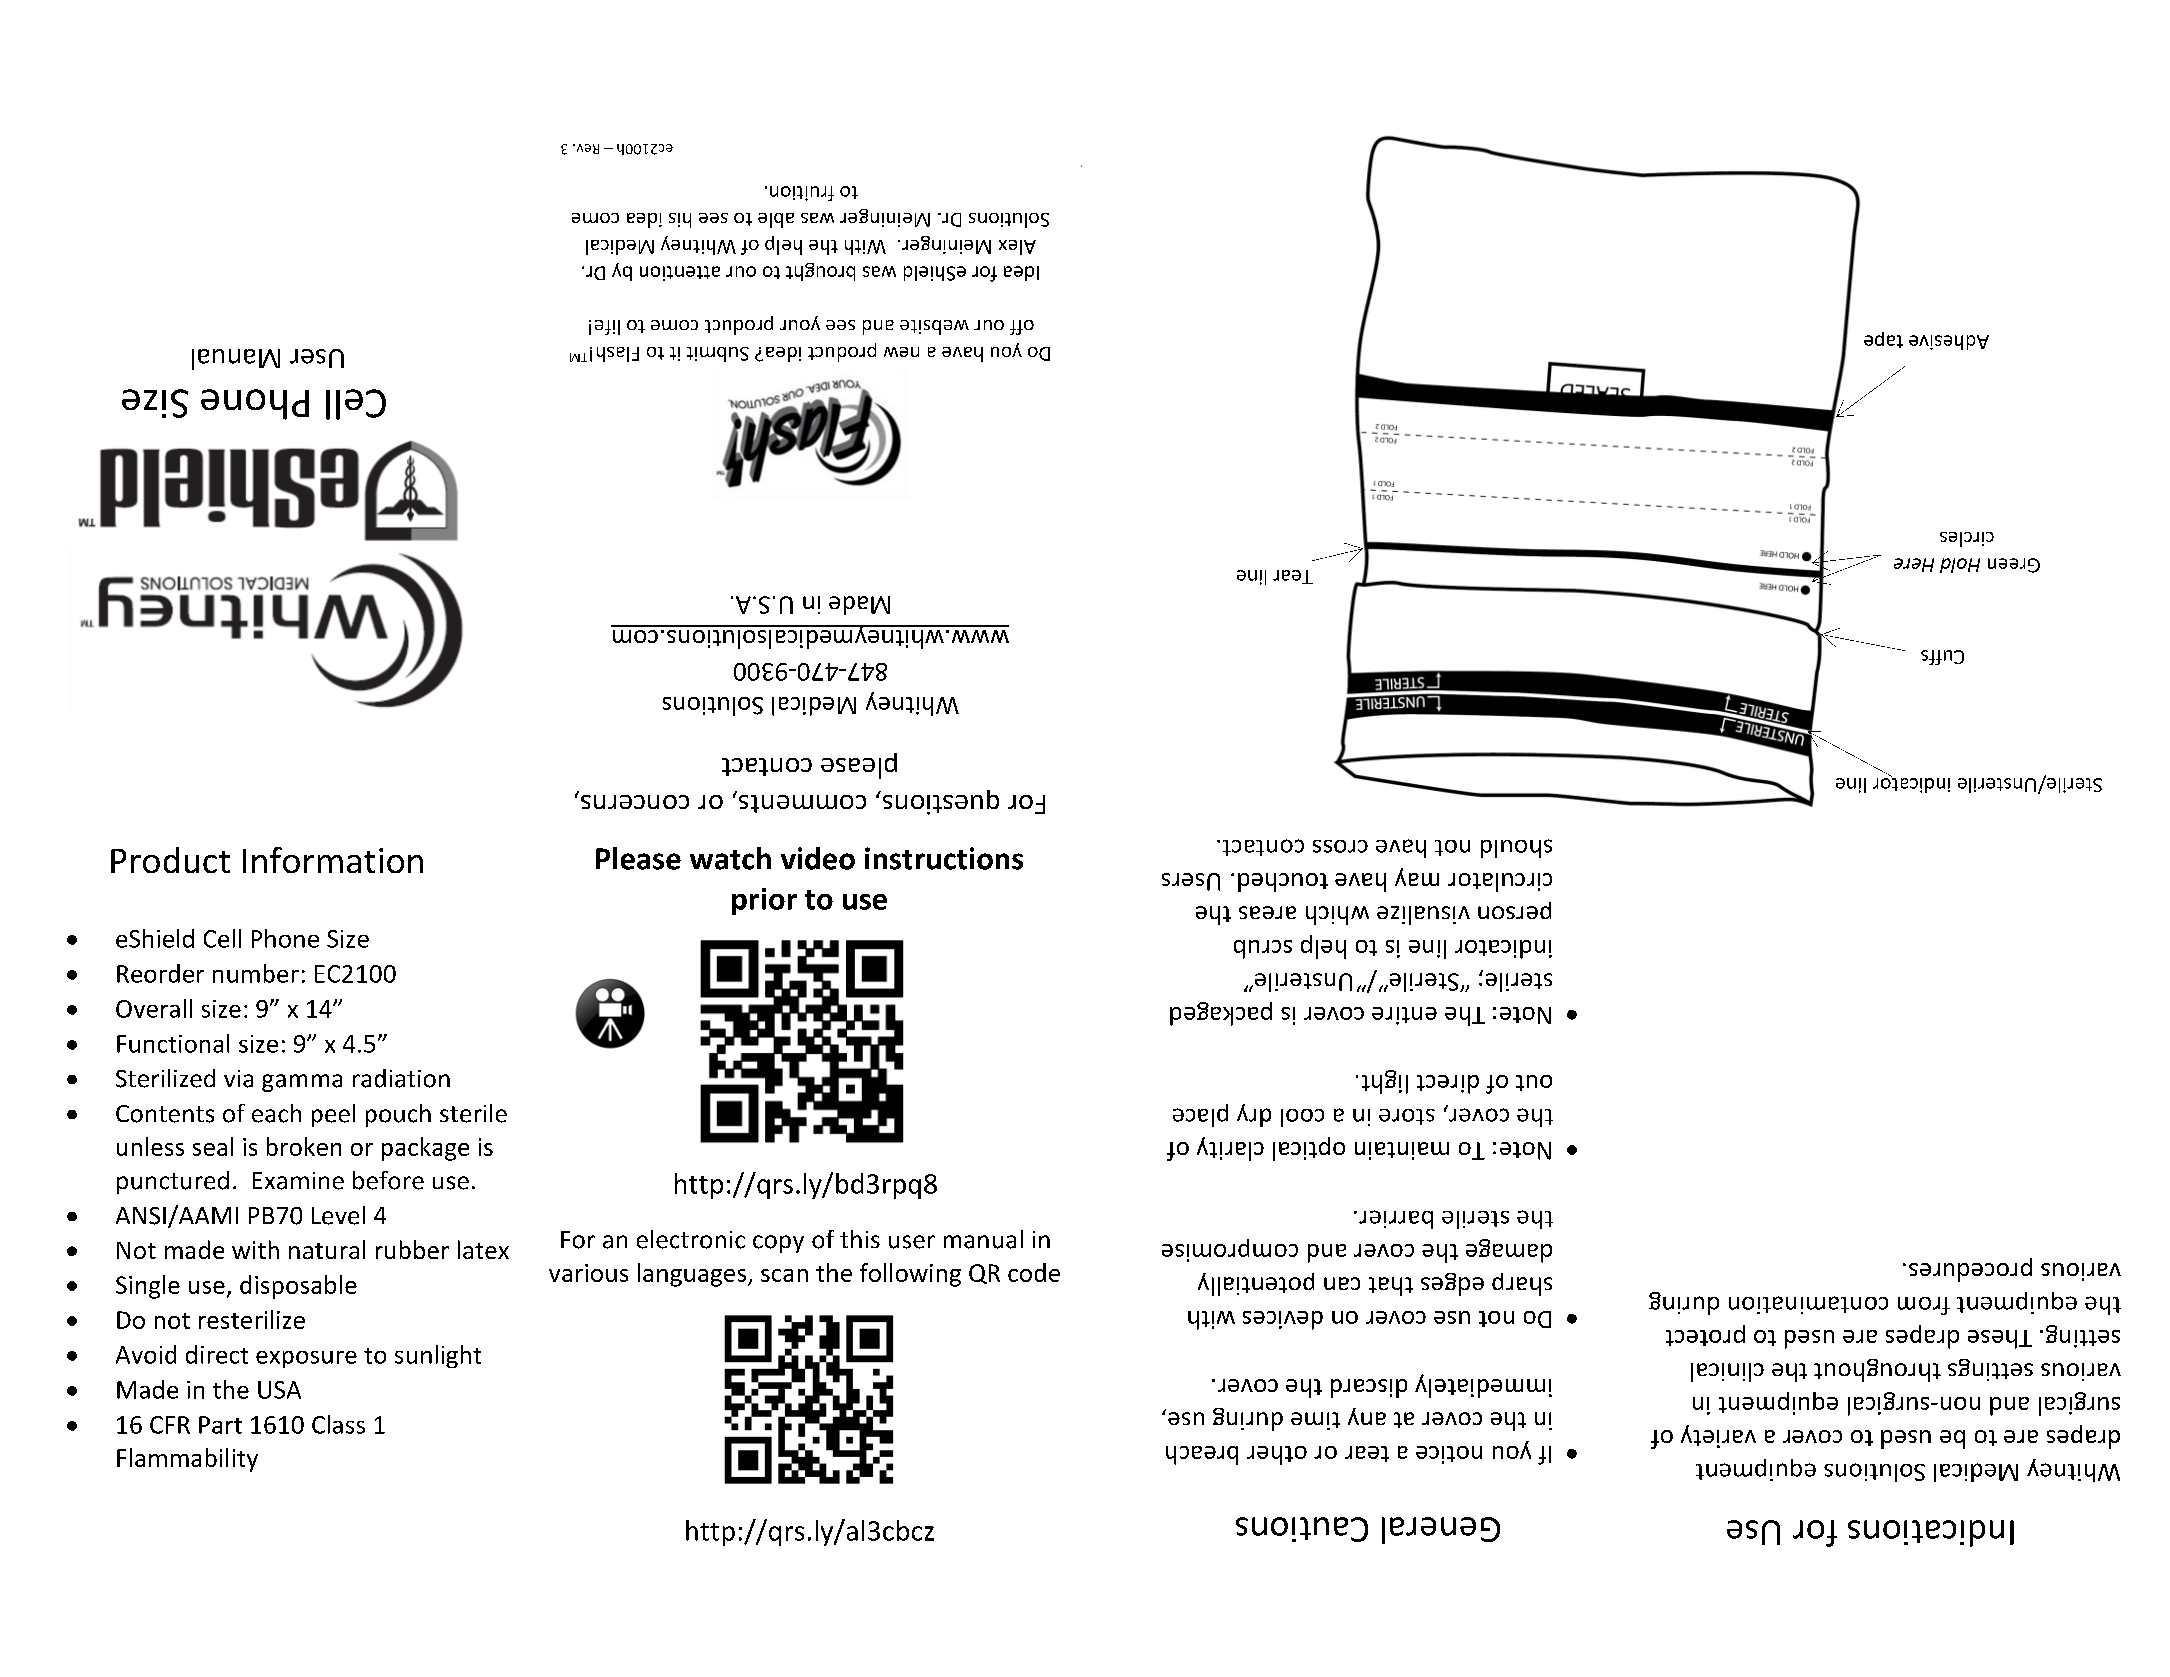  I want to click on Class, so click(338, 1424).
